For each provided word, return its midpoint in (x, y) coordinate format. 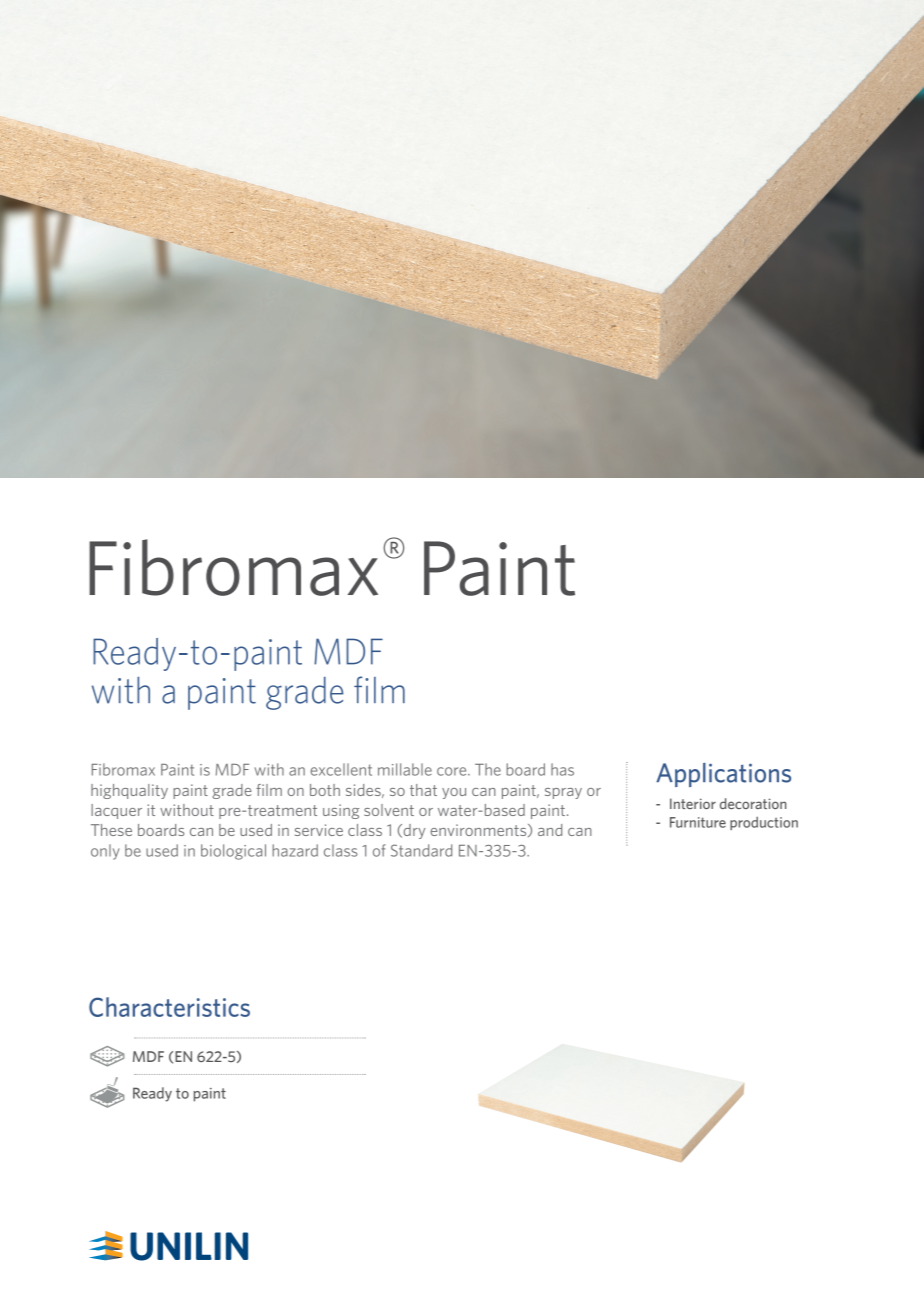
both (325, 790)
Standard (421, 850)
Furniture (698, 822)
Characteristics (169, 1007)
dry (413, 831)
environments (479, 830)
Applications (723, 775)
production (764, 823)
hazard (295, 850)
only (105, 852)
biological (233, 852)
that (423, 790)
